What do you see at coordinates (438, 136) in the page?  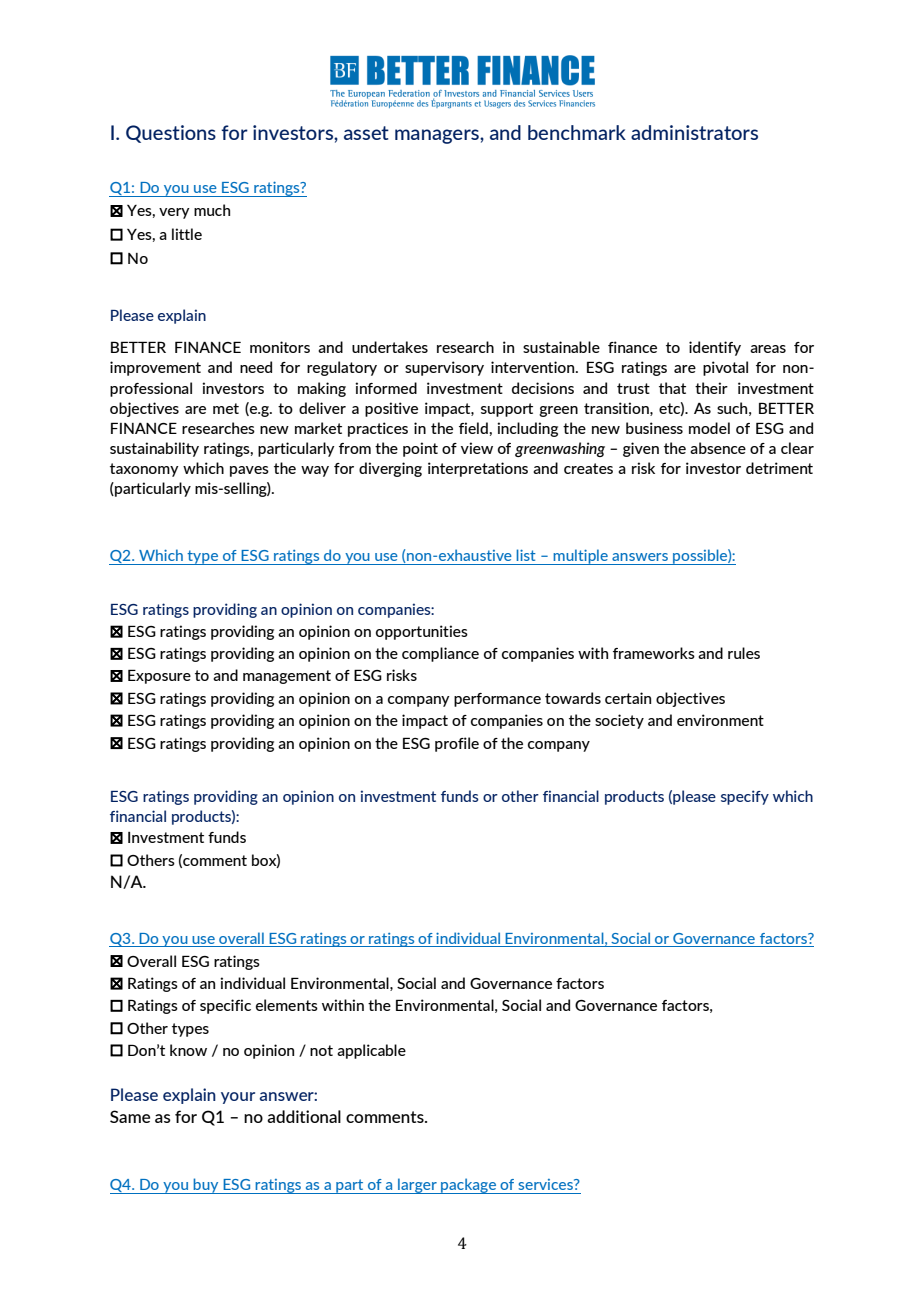 I see `managers` at bounding box center [438, 136].
